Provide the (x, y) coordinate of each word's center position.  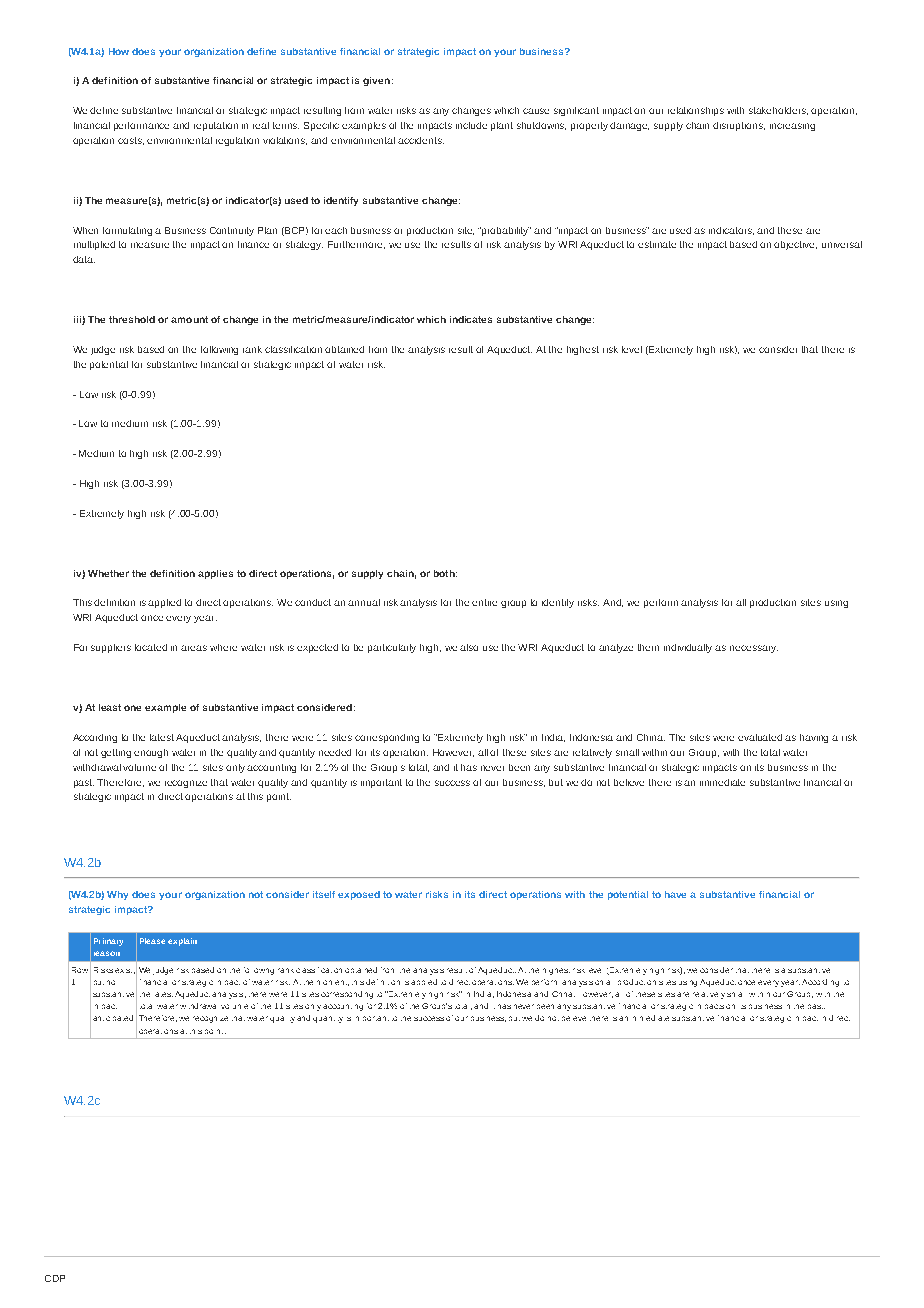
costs (131, 141)
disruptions (739, 126)
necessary (754, 649)
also (469, 647)
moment (333, 983)
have (675, 894)
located (151, 647)
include (471, 125)
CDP (55, 1278)
